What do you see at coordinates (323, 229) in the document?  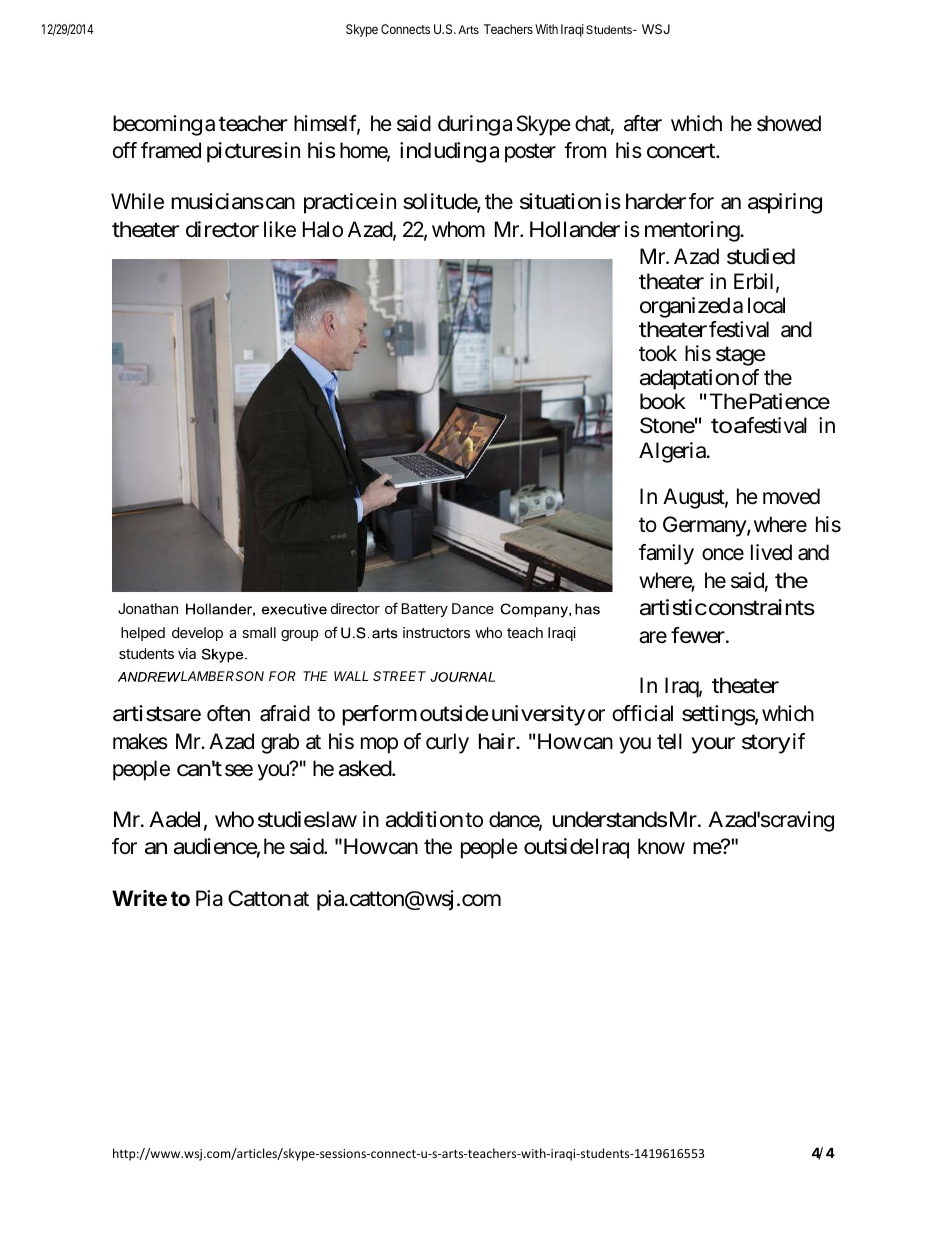 I see `Halo` at bounding box center [323, 229].
